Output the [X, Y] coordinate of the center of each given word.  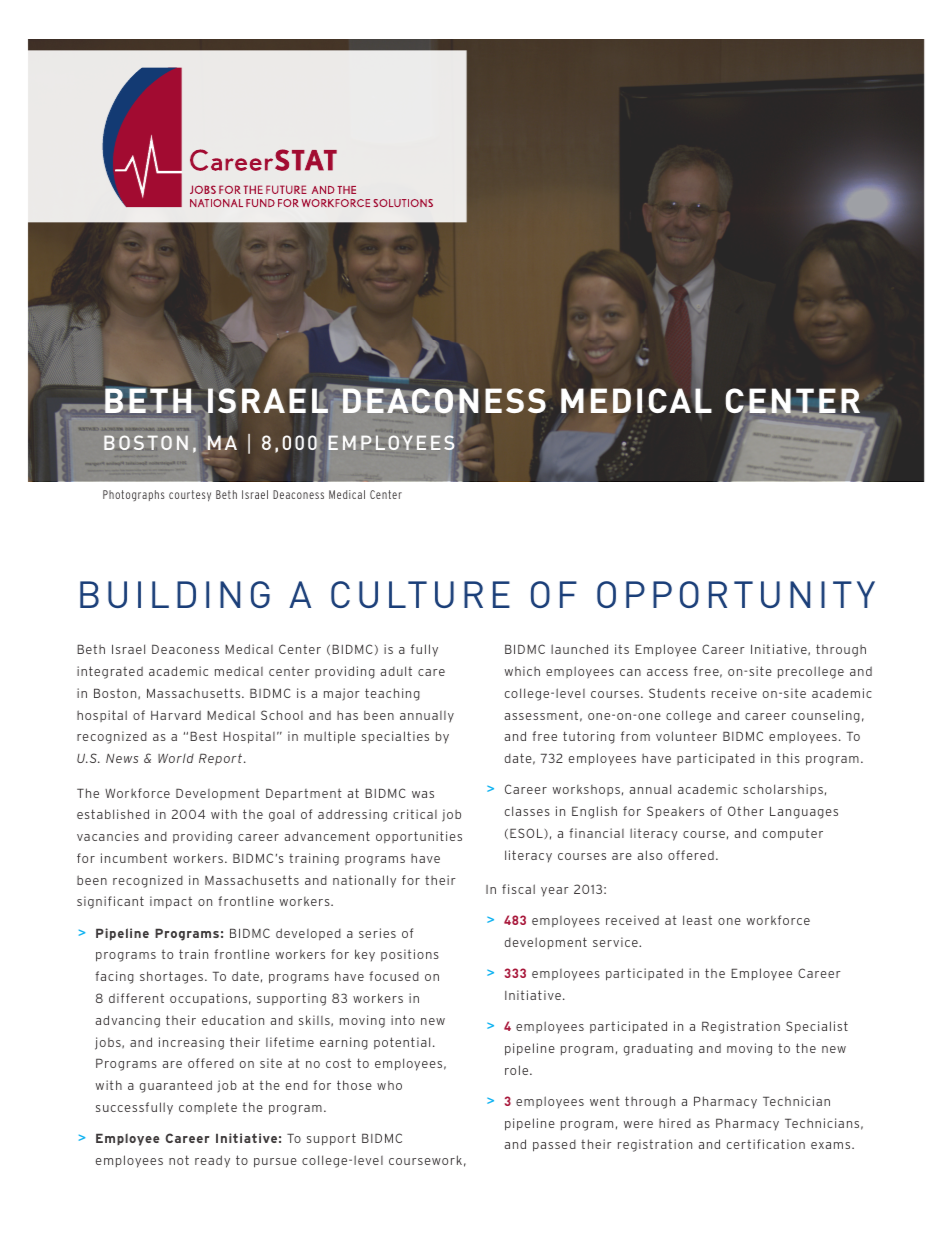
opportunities [419, 837]
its [622, 649]
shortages [171, 977]
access [667, 672]
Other [746, 811]
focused [394, 976]
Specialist [817, 1027]
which [522, 671]
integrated [110, 672]
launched [579, 649]
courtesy [190, 496]
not [179, 1160]
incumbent [134, 858]
